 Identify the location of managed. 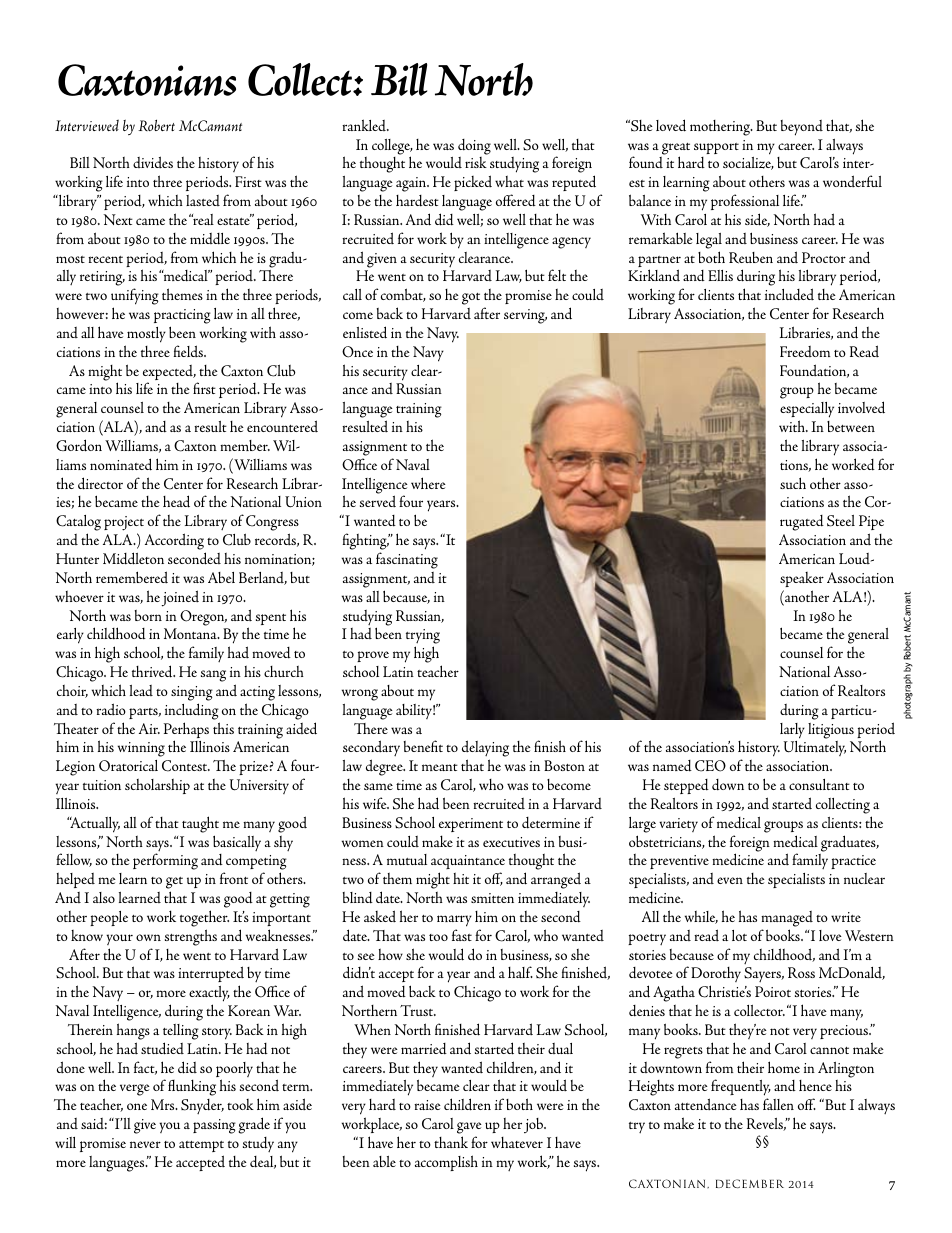
(787, 919).
